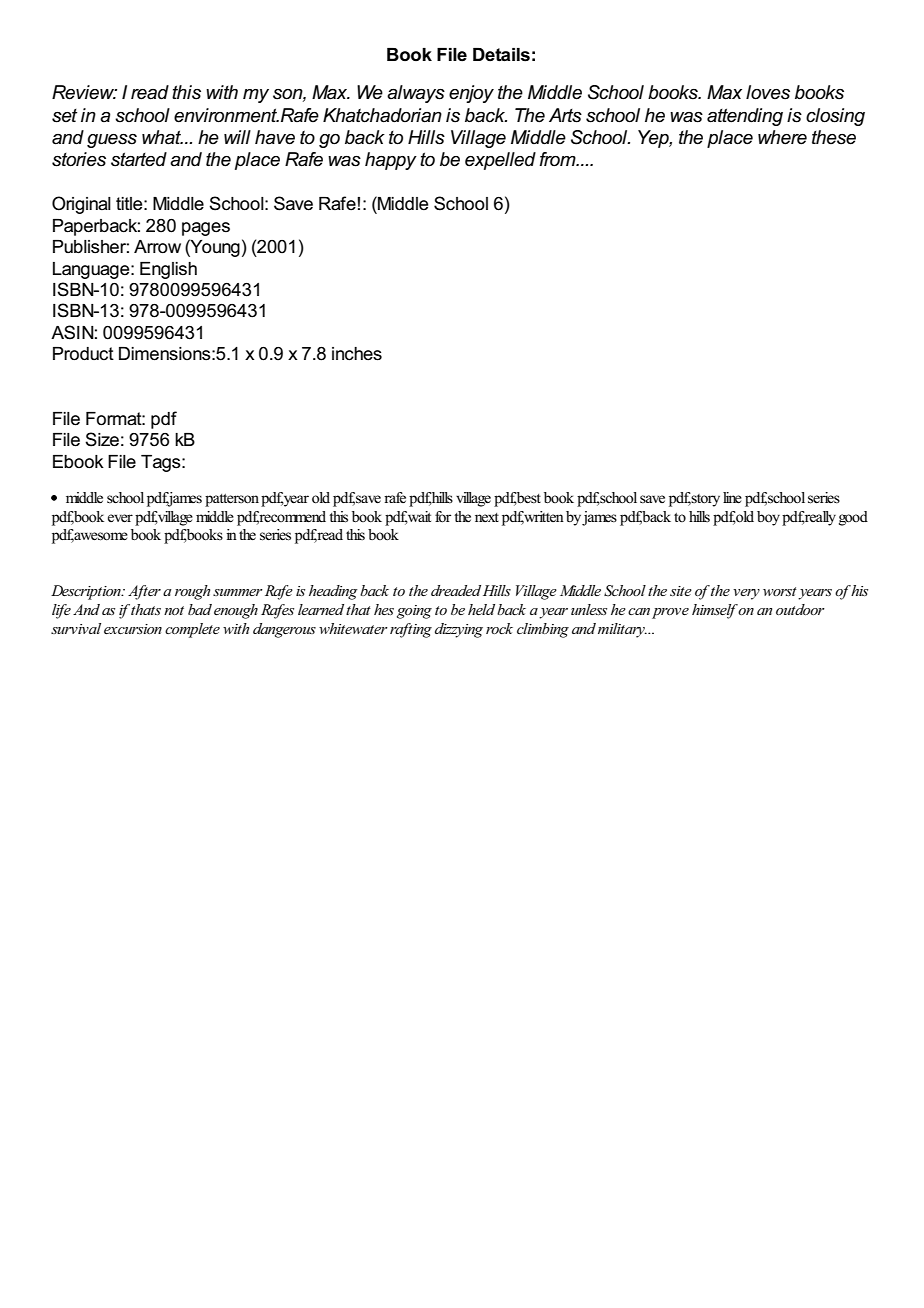 This page has height=1308, width=924. I want to click on enjoy, so click(471, 94).
